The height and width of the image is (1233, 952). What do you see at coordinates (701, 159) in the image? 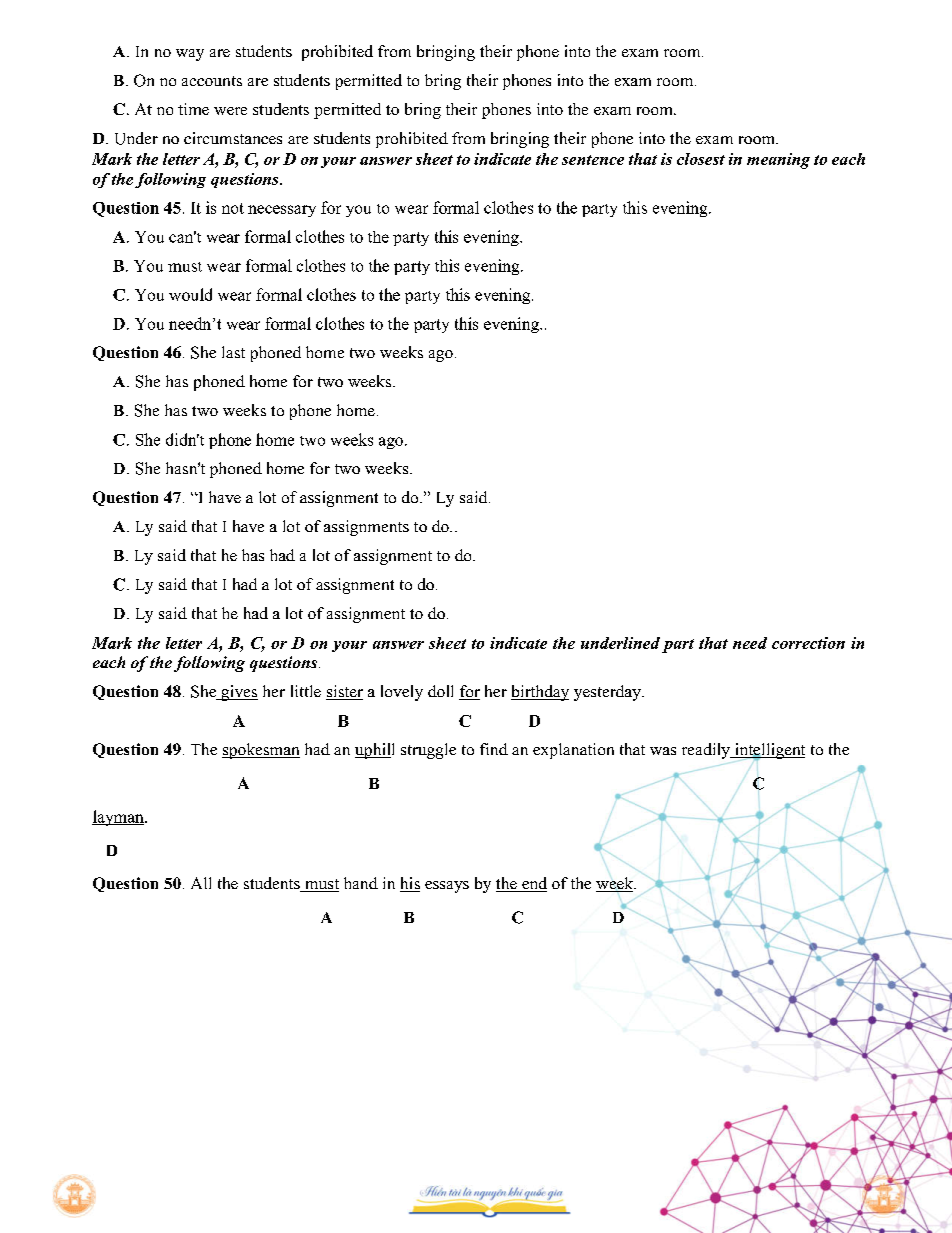
I see `closest` at bounding box center [701, 159].
